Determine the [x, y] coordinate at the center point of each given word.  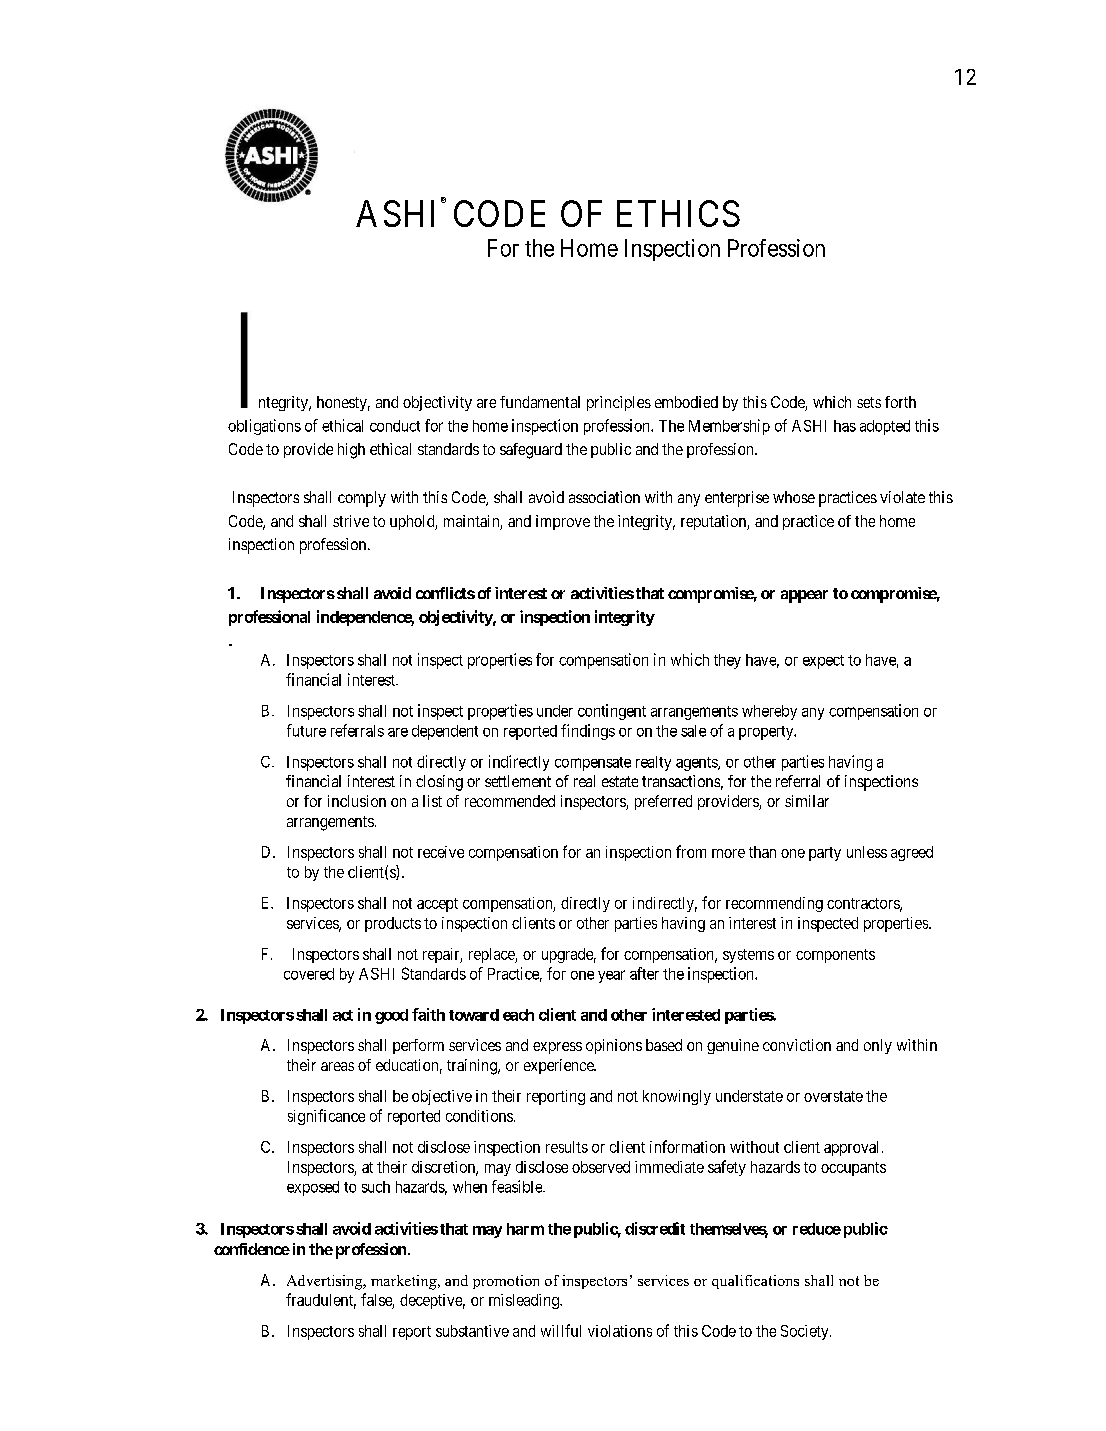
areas [337, 1066]
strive [351, 521]
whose [794, 497]
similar [807, 801]
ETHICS [678, 213]
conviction [797, 1045]
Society [806, 1332]
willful [561, 1330]
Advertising [326, 1282]
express [557, 1048]
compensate [593, 764]
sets [869, 402]
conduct [395, 426]
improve [563, 522]
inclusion [357, 801]
